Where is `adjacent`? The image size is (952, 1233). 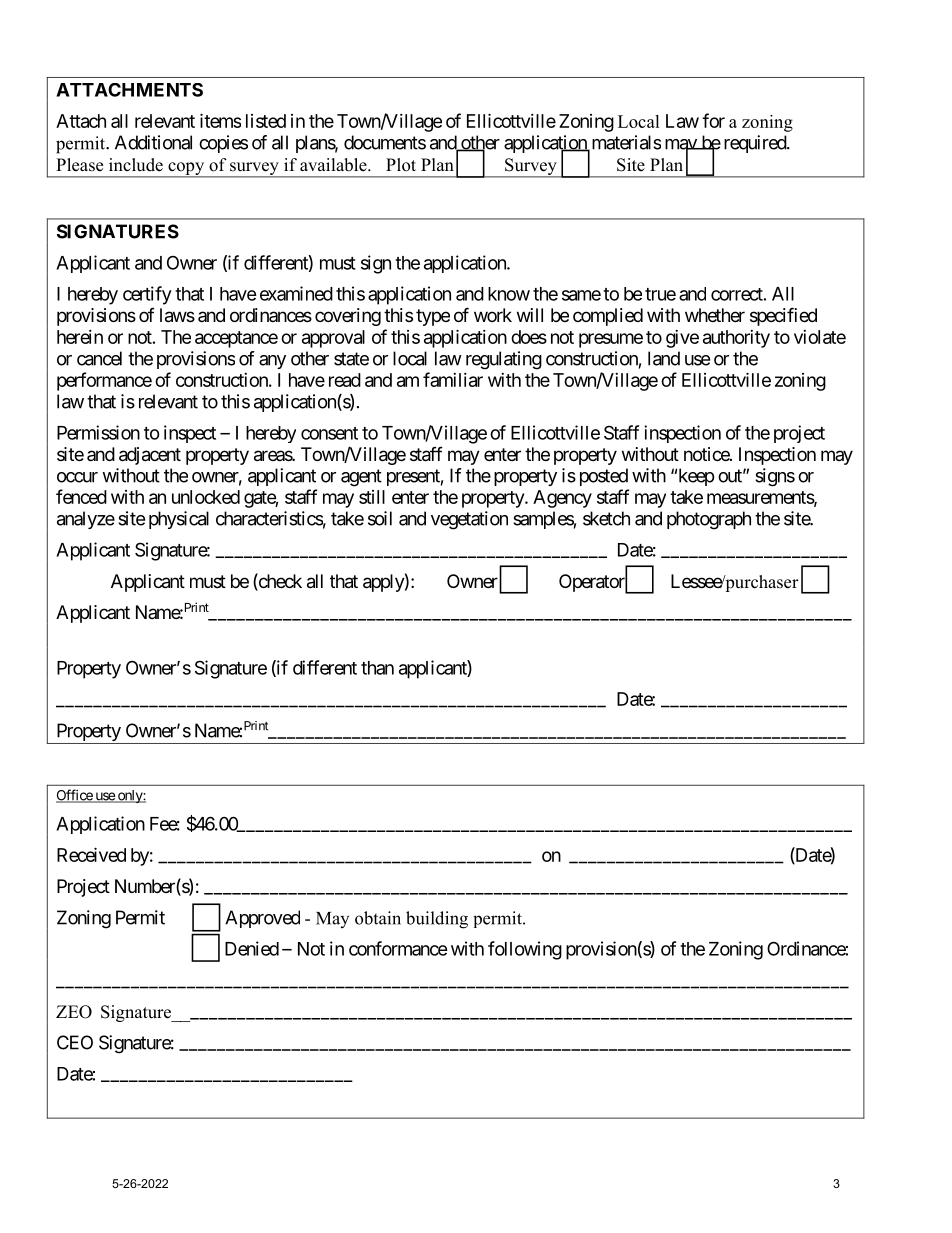
adjacent is located at coordinates (150, 456).
